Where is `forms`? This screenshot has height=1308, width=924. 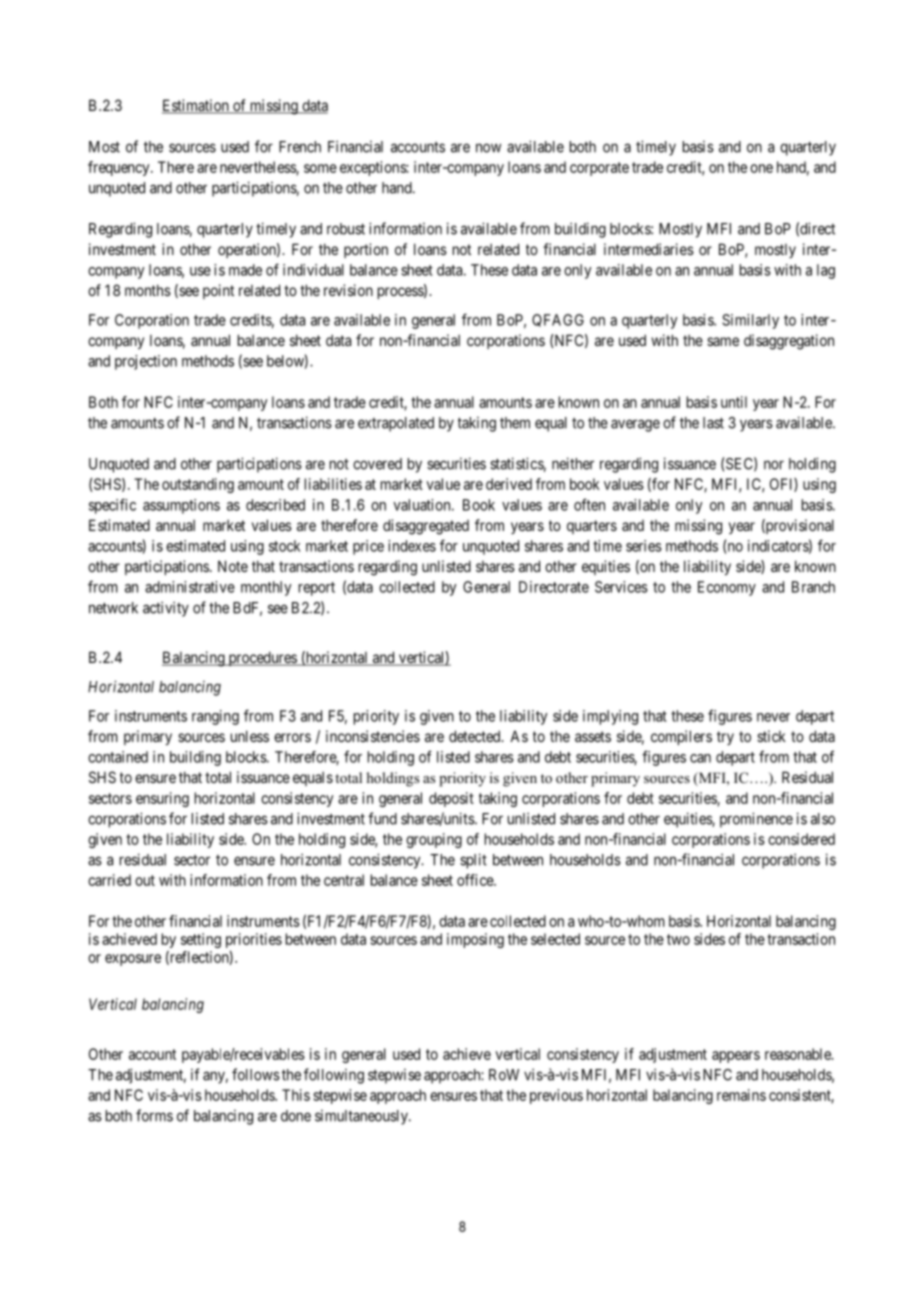 forms is located at coordinates (154, 1115).
